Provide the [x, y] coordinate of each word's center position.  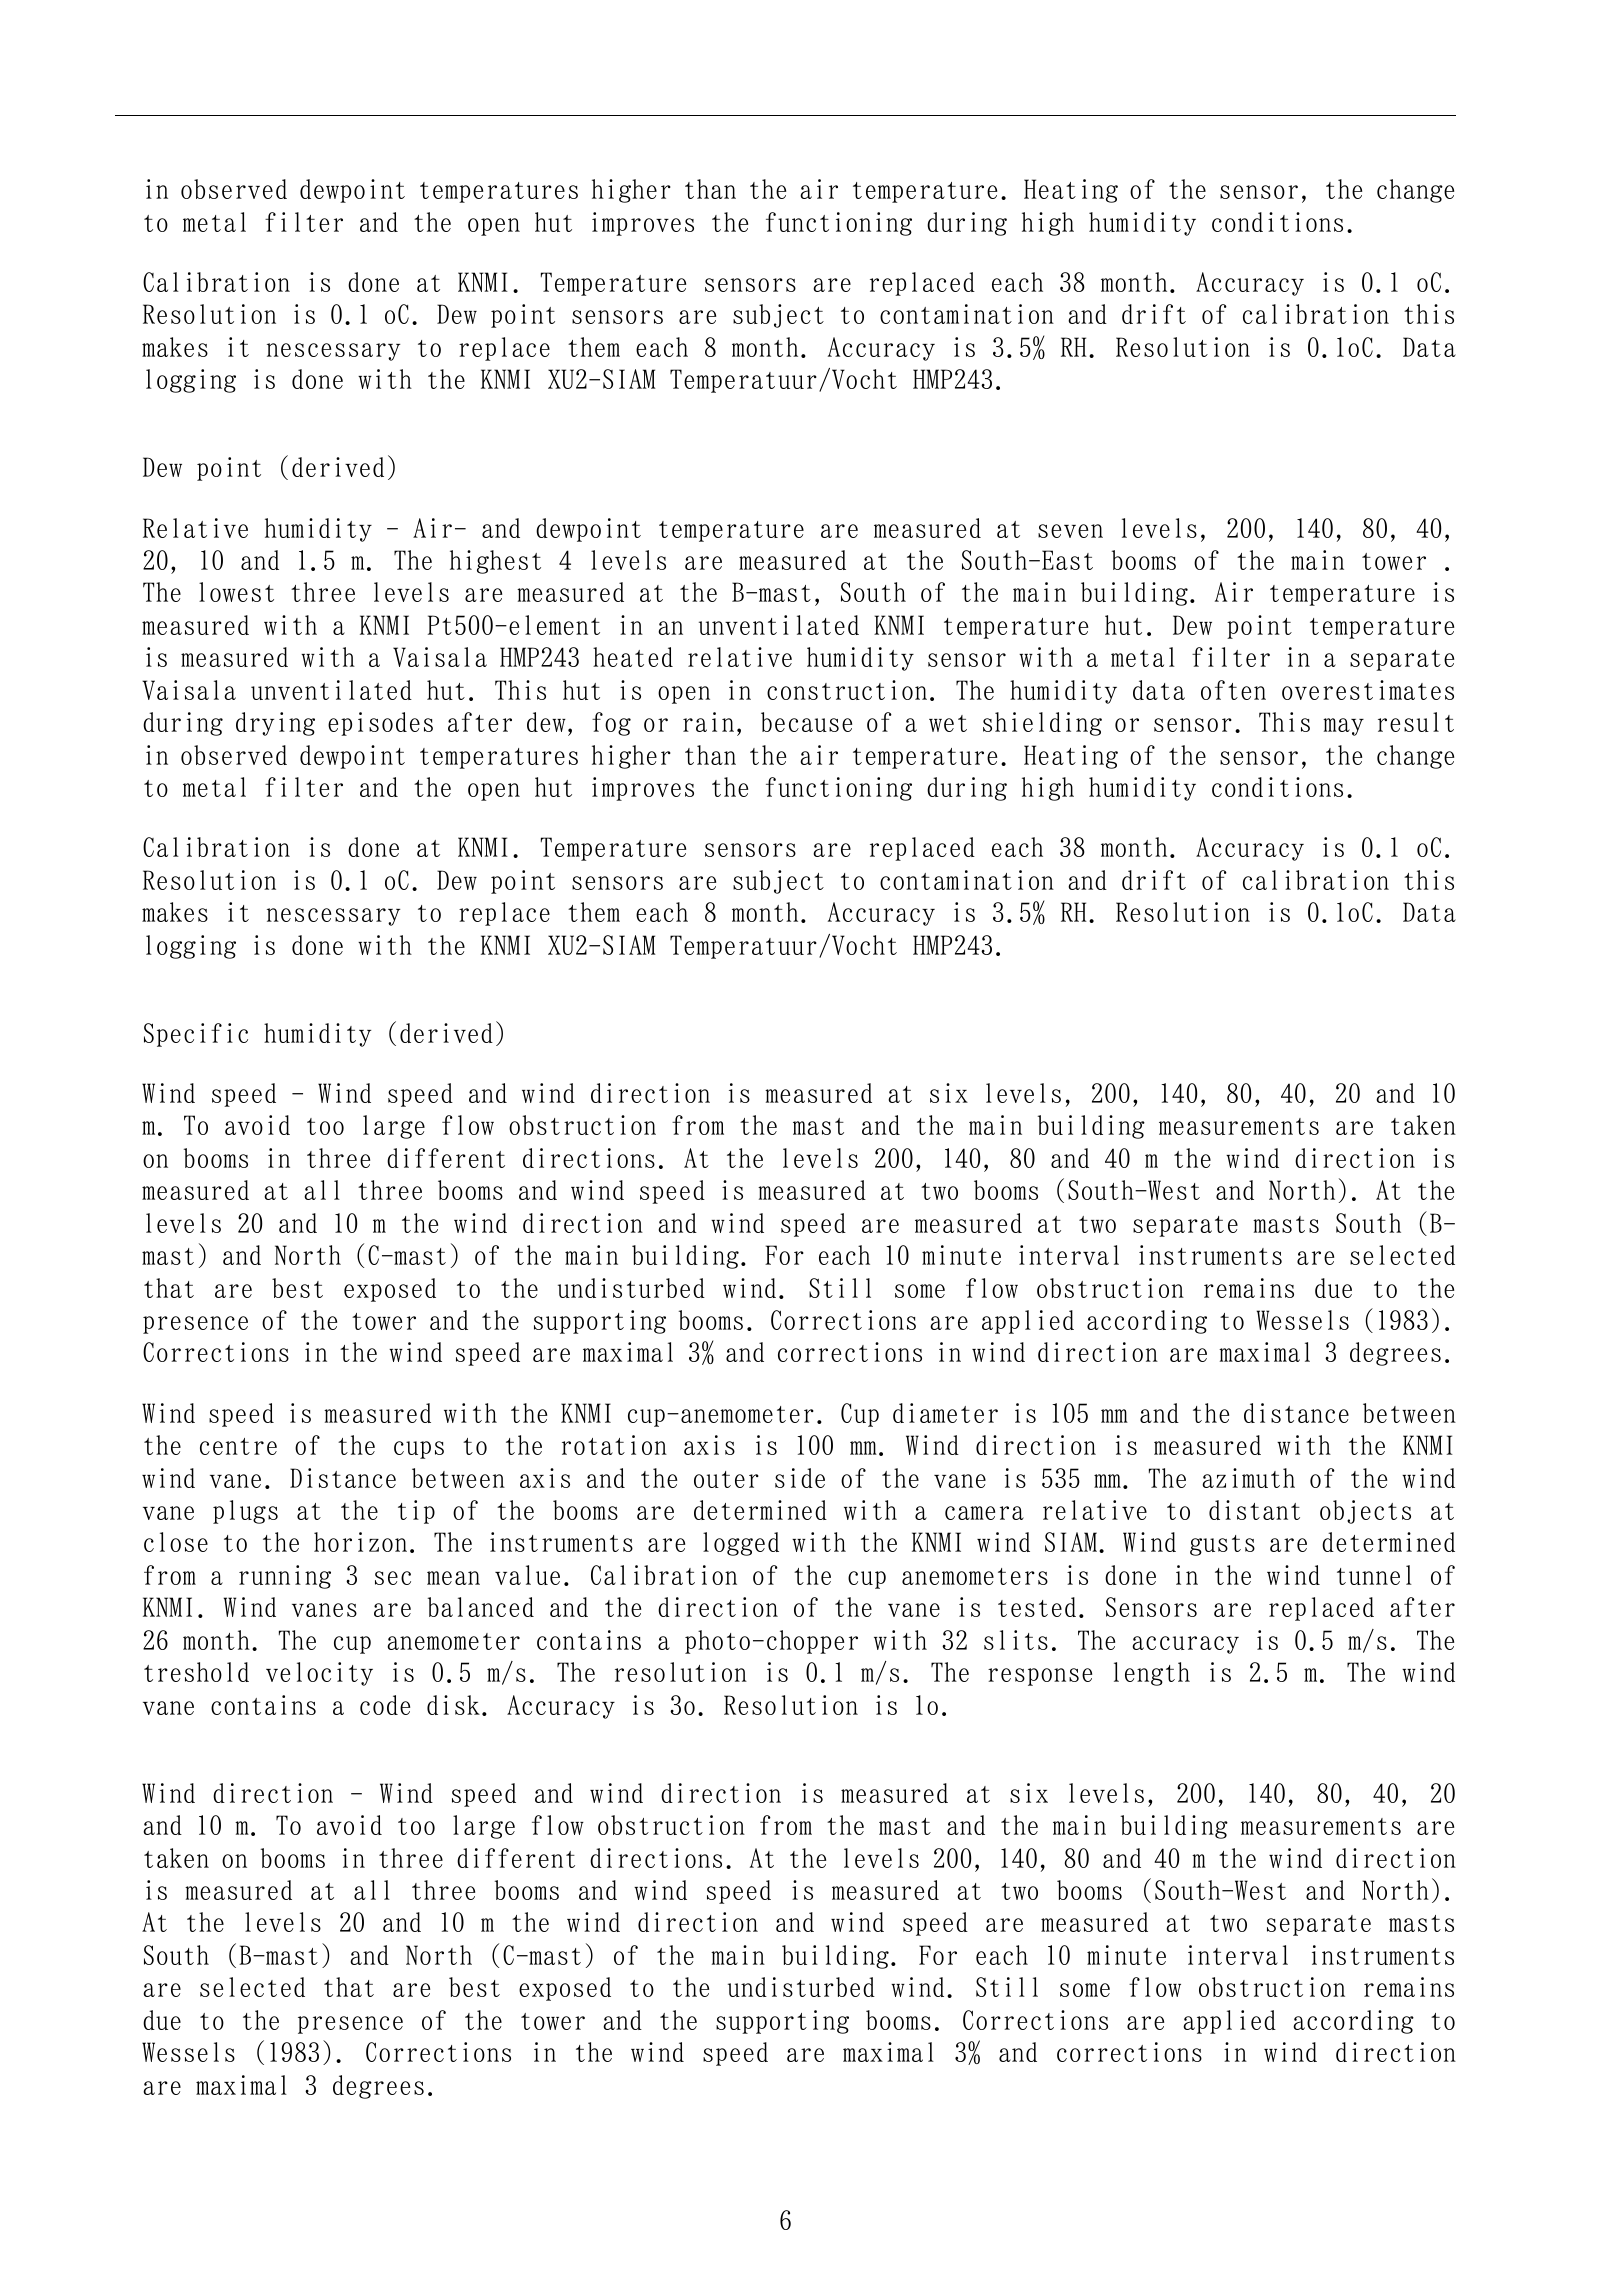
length [1152, 1674]
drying [275, 724]
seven [1070, 531]
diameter [945, 1413]
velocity [319, 1674]
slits [1016, 1640]
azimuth [1248, 1478]
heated [633, 657]
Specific [196, 1035]
